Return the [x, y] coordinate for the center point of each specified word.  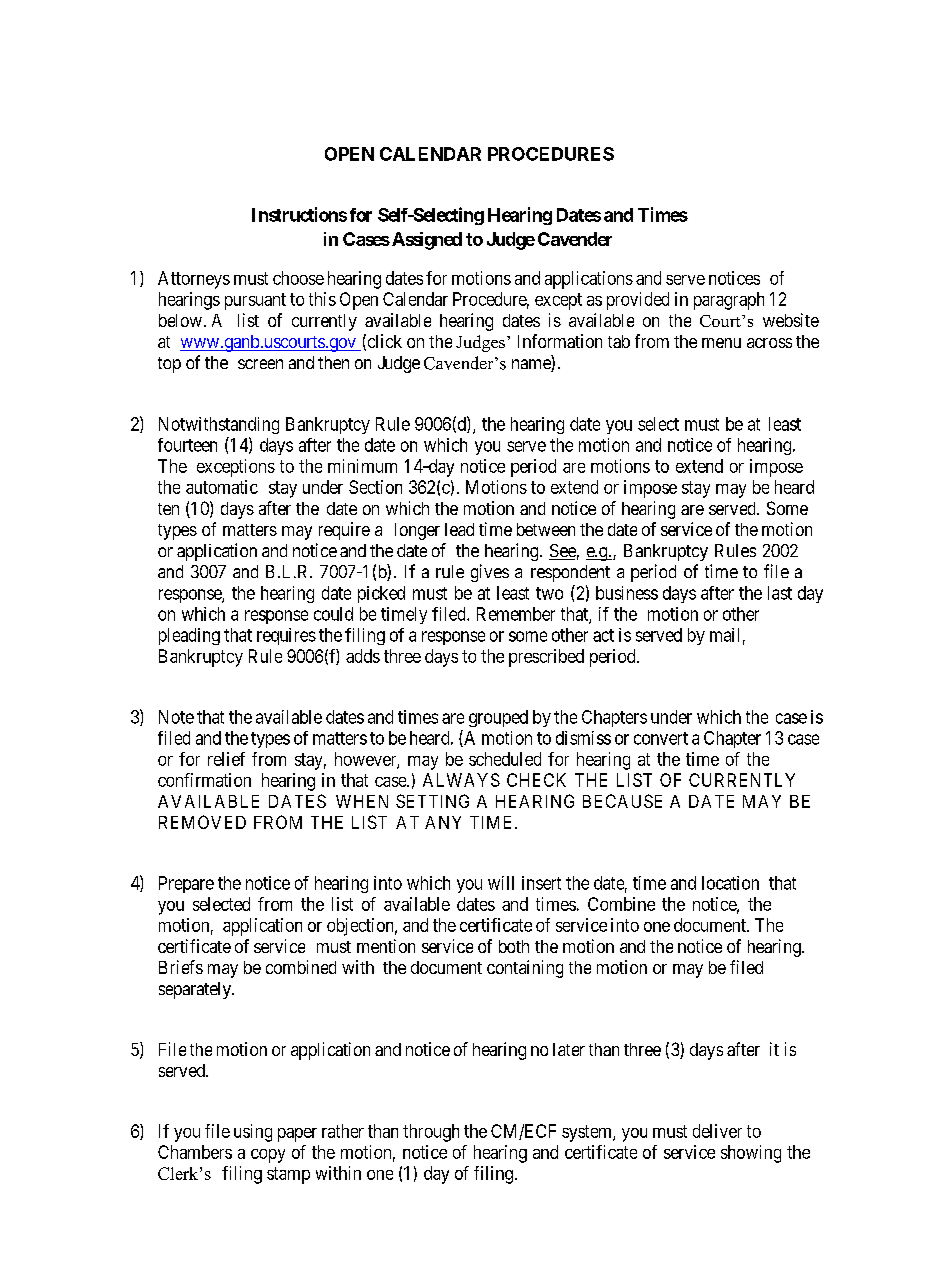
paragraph [729, 301]
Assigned [425, 241]
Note [176, 717]
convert [661, 738]
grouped [498, 718]
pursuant [255, 301]
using [253, 1133]
